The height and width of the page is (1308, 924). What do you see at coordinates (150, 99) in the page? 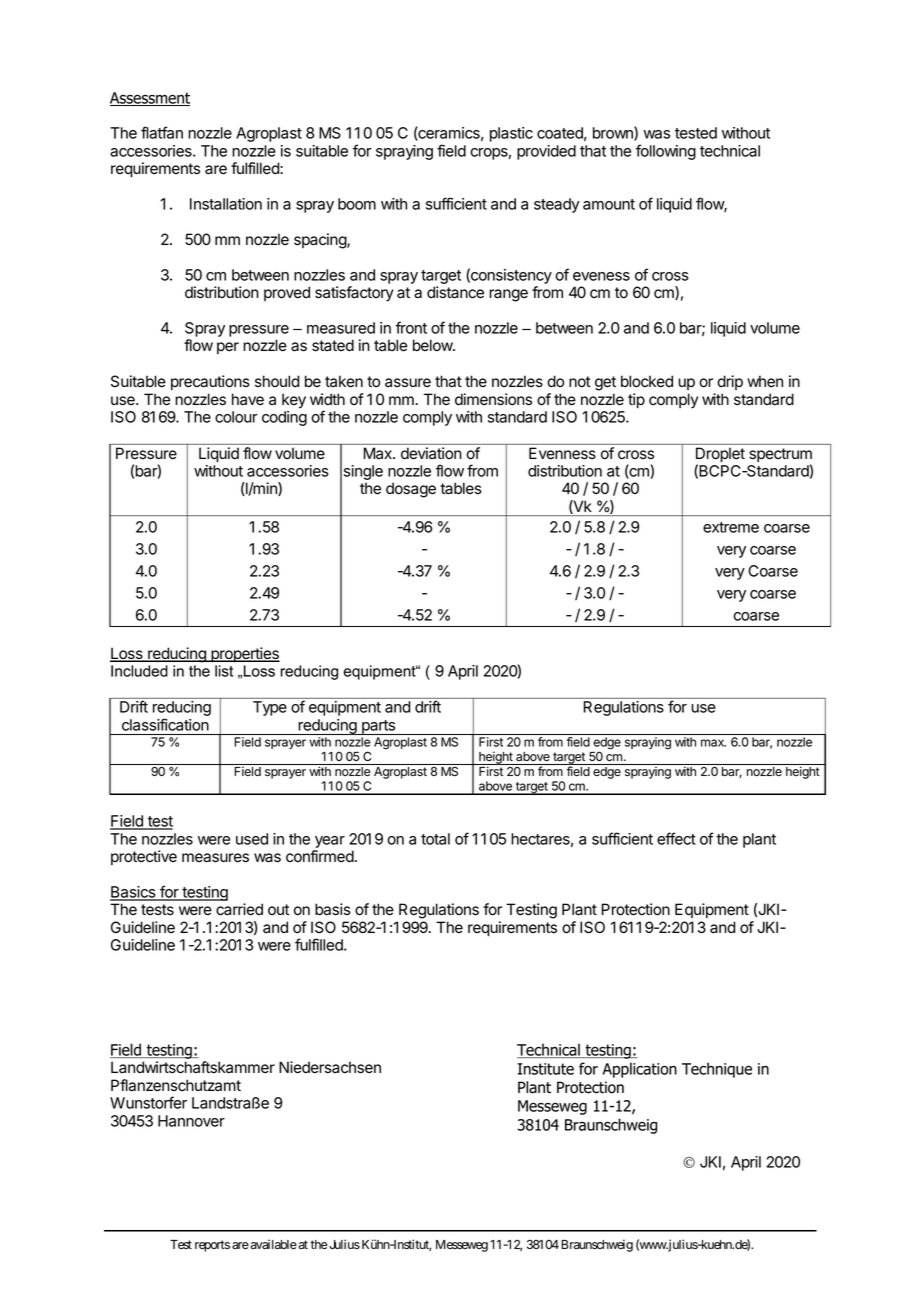
I see `Assessment` at bounding box center [150, 99].
